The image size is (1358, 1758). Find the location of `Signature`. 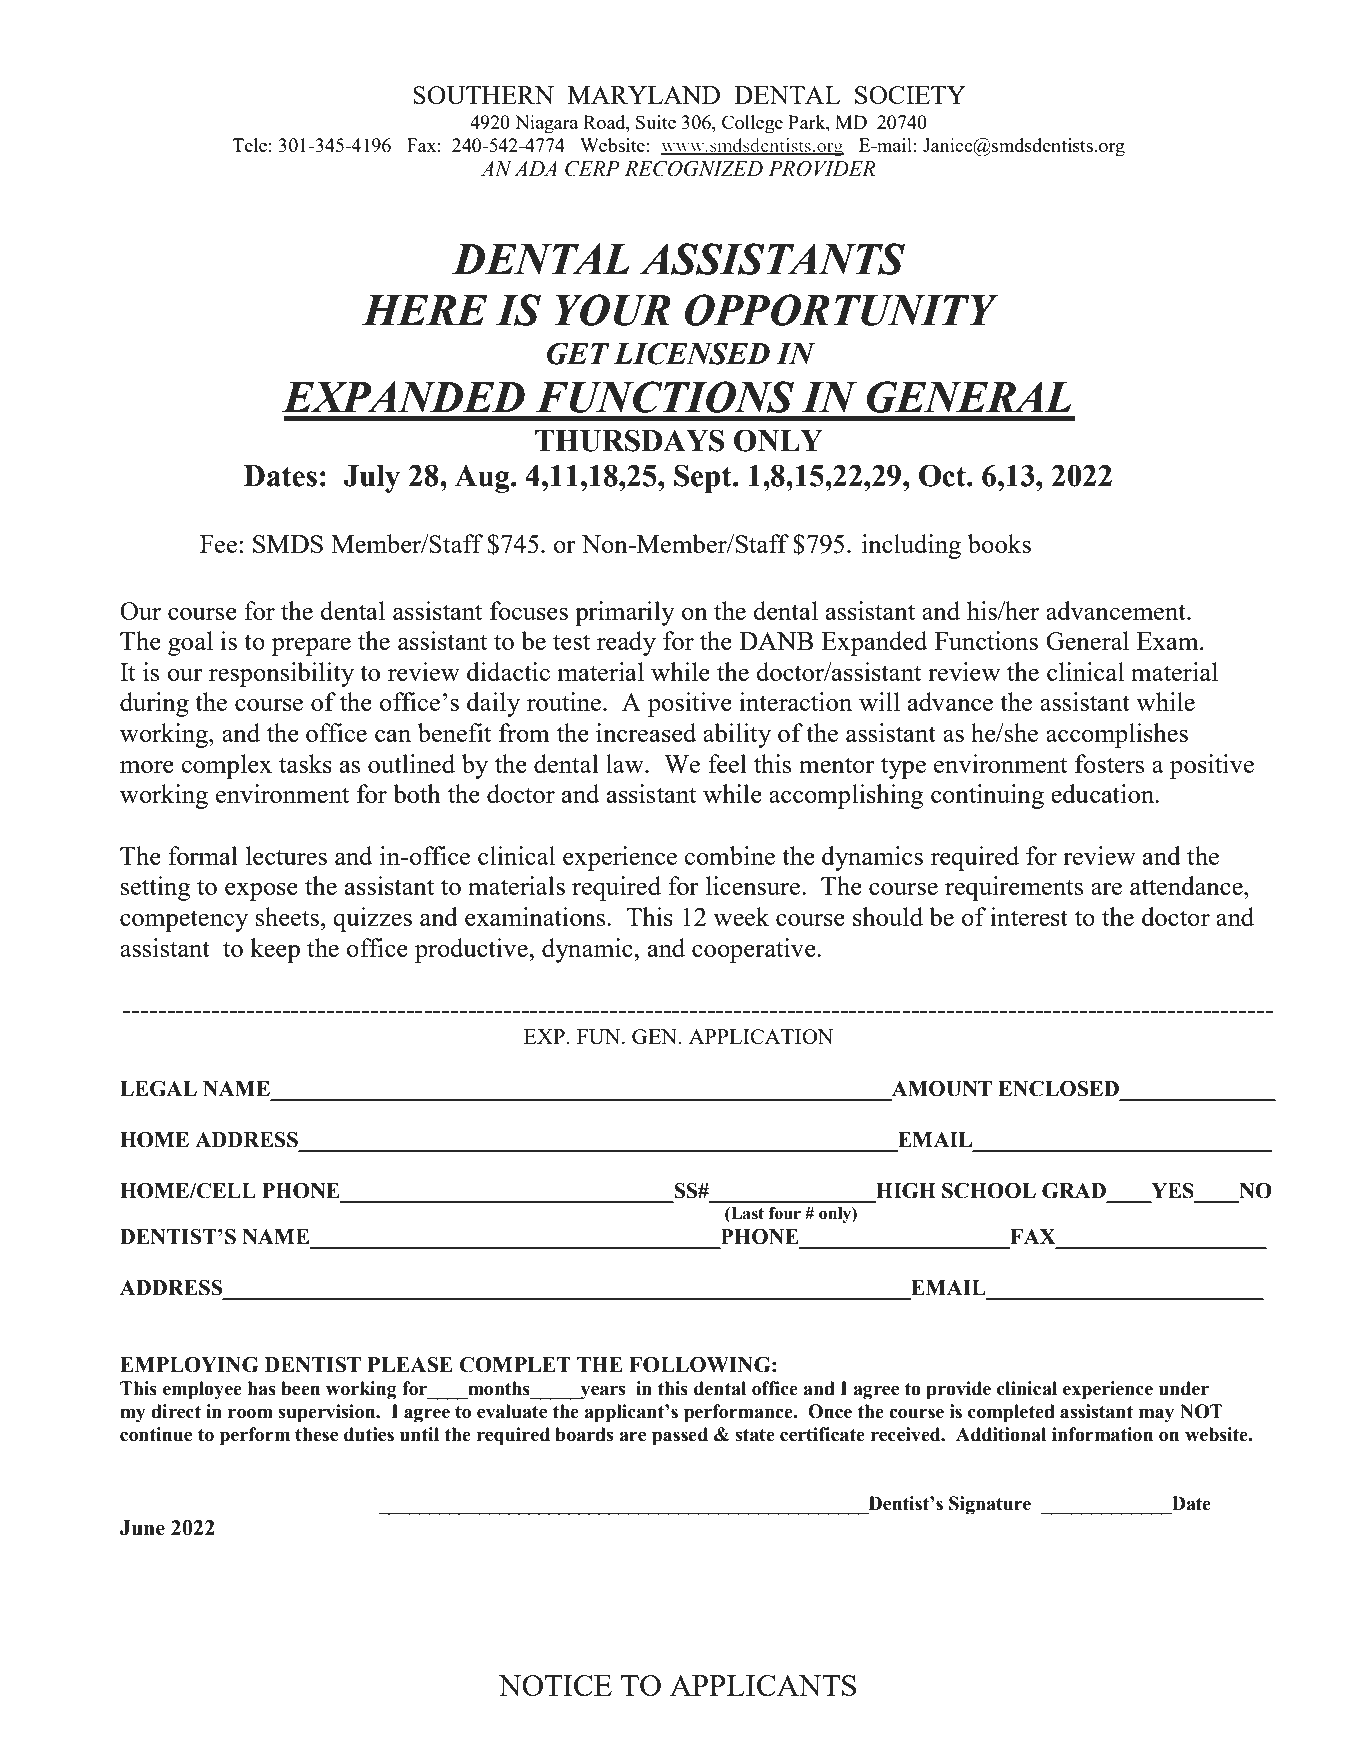

Signature is located at coordinates (990, 1505).
